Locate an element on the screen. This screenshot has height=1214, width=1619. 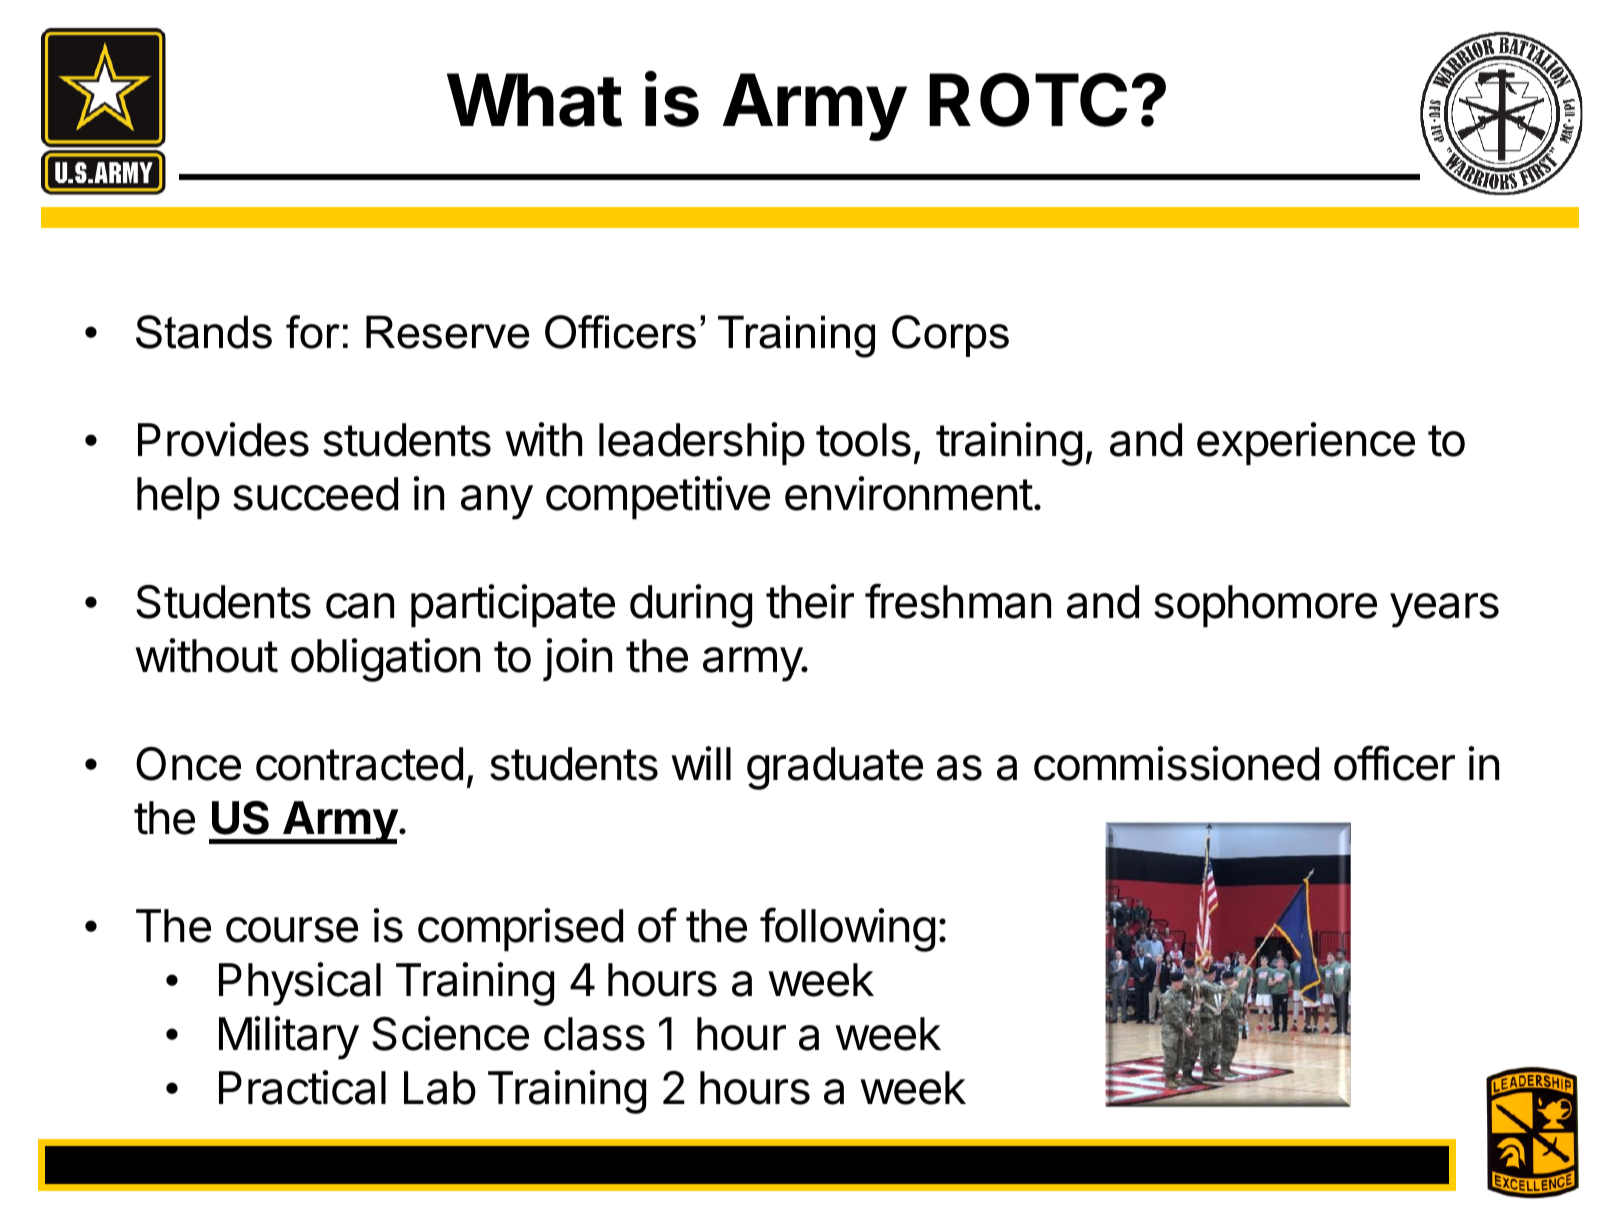
What is located at coordinates (534, 100).
